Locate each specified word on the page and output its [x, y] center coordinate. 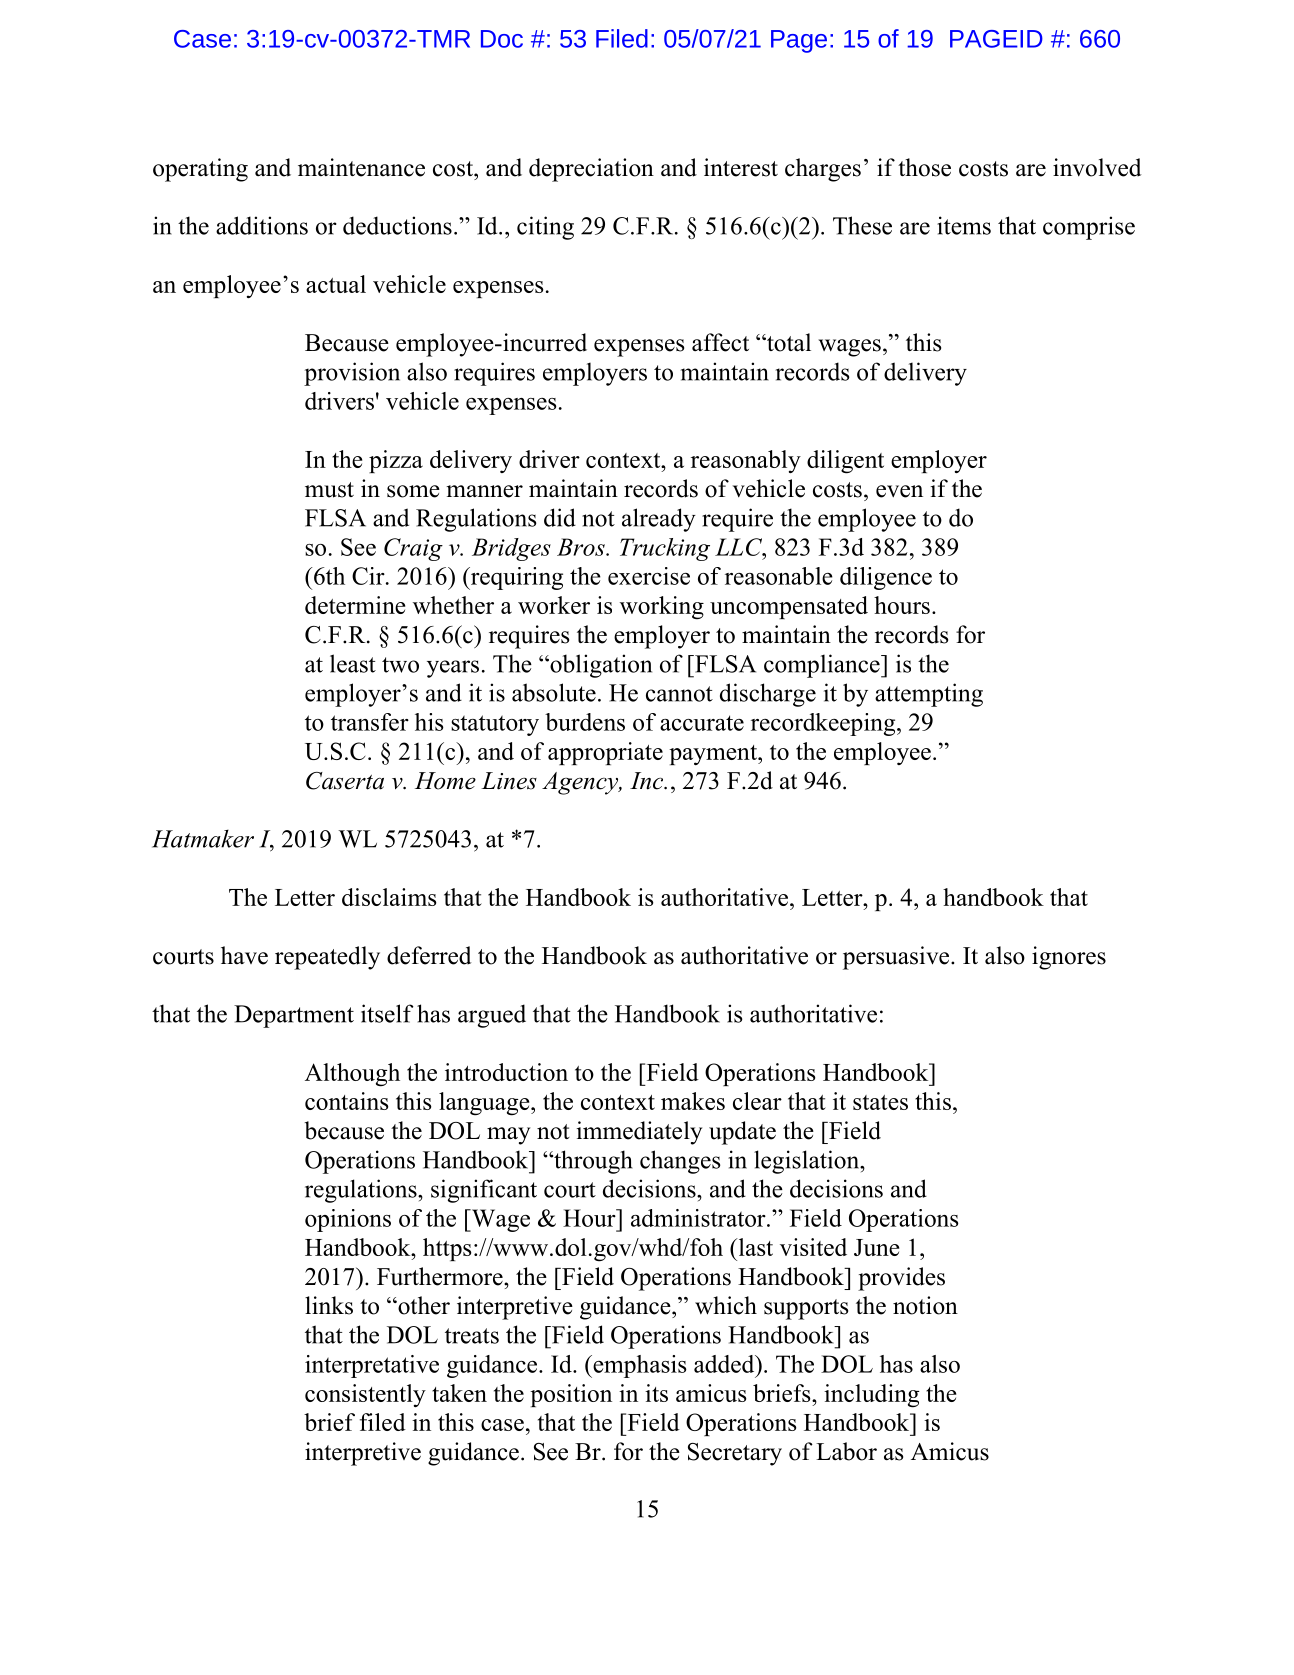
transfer [370, 722]
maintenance [361, 167]
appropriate [605, 753]
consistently [365, 1395]
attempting [929, 695]
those [924, 167]
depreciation [591, 170]
